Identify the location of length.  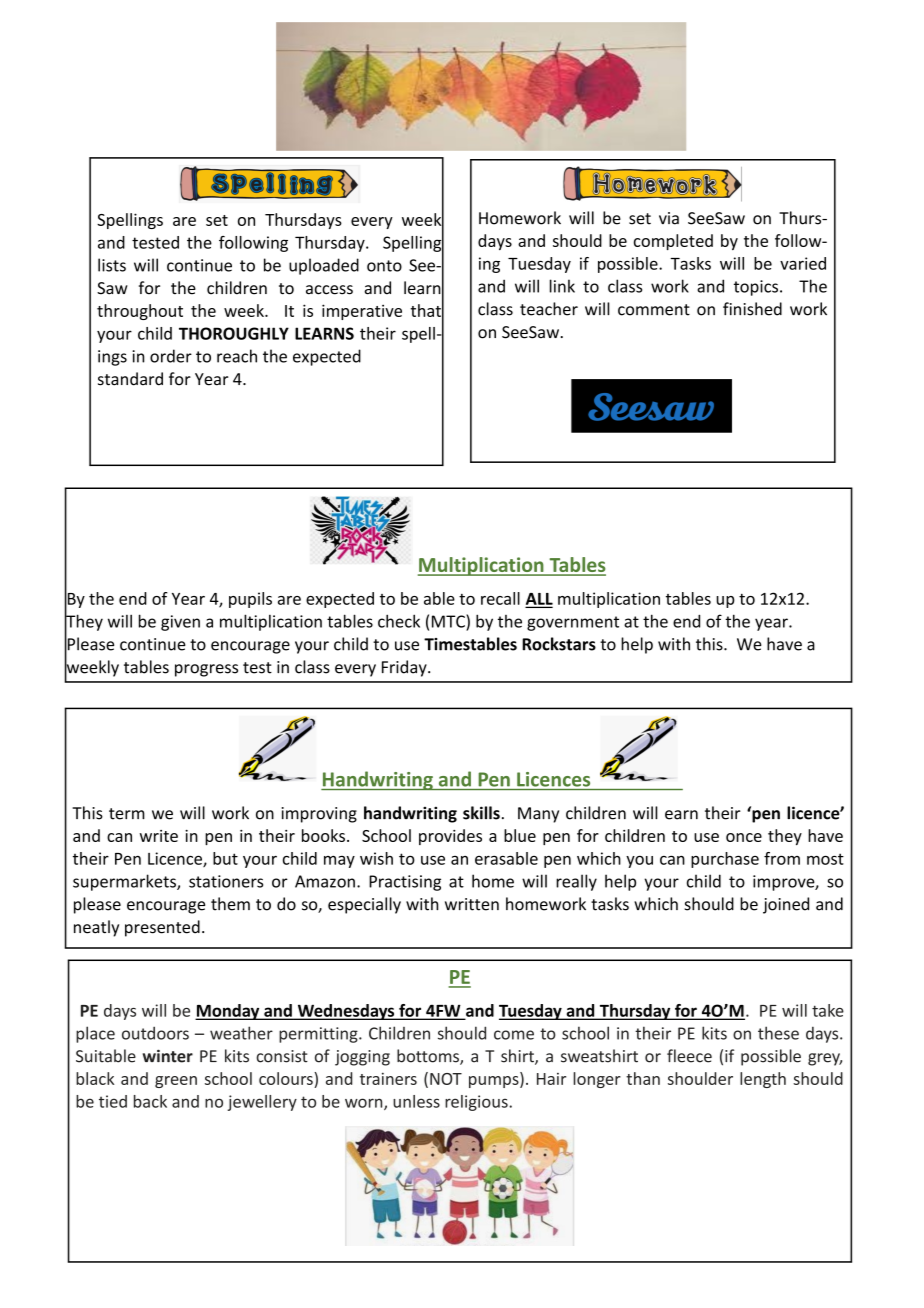
(763, 1080).
